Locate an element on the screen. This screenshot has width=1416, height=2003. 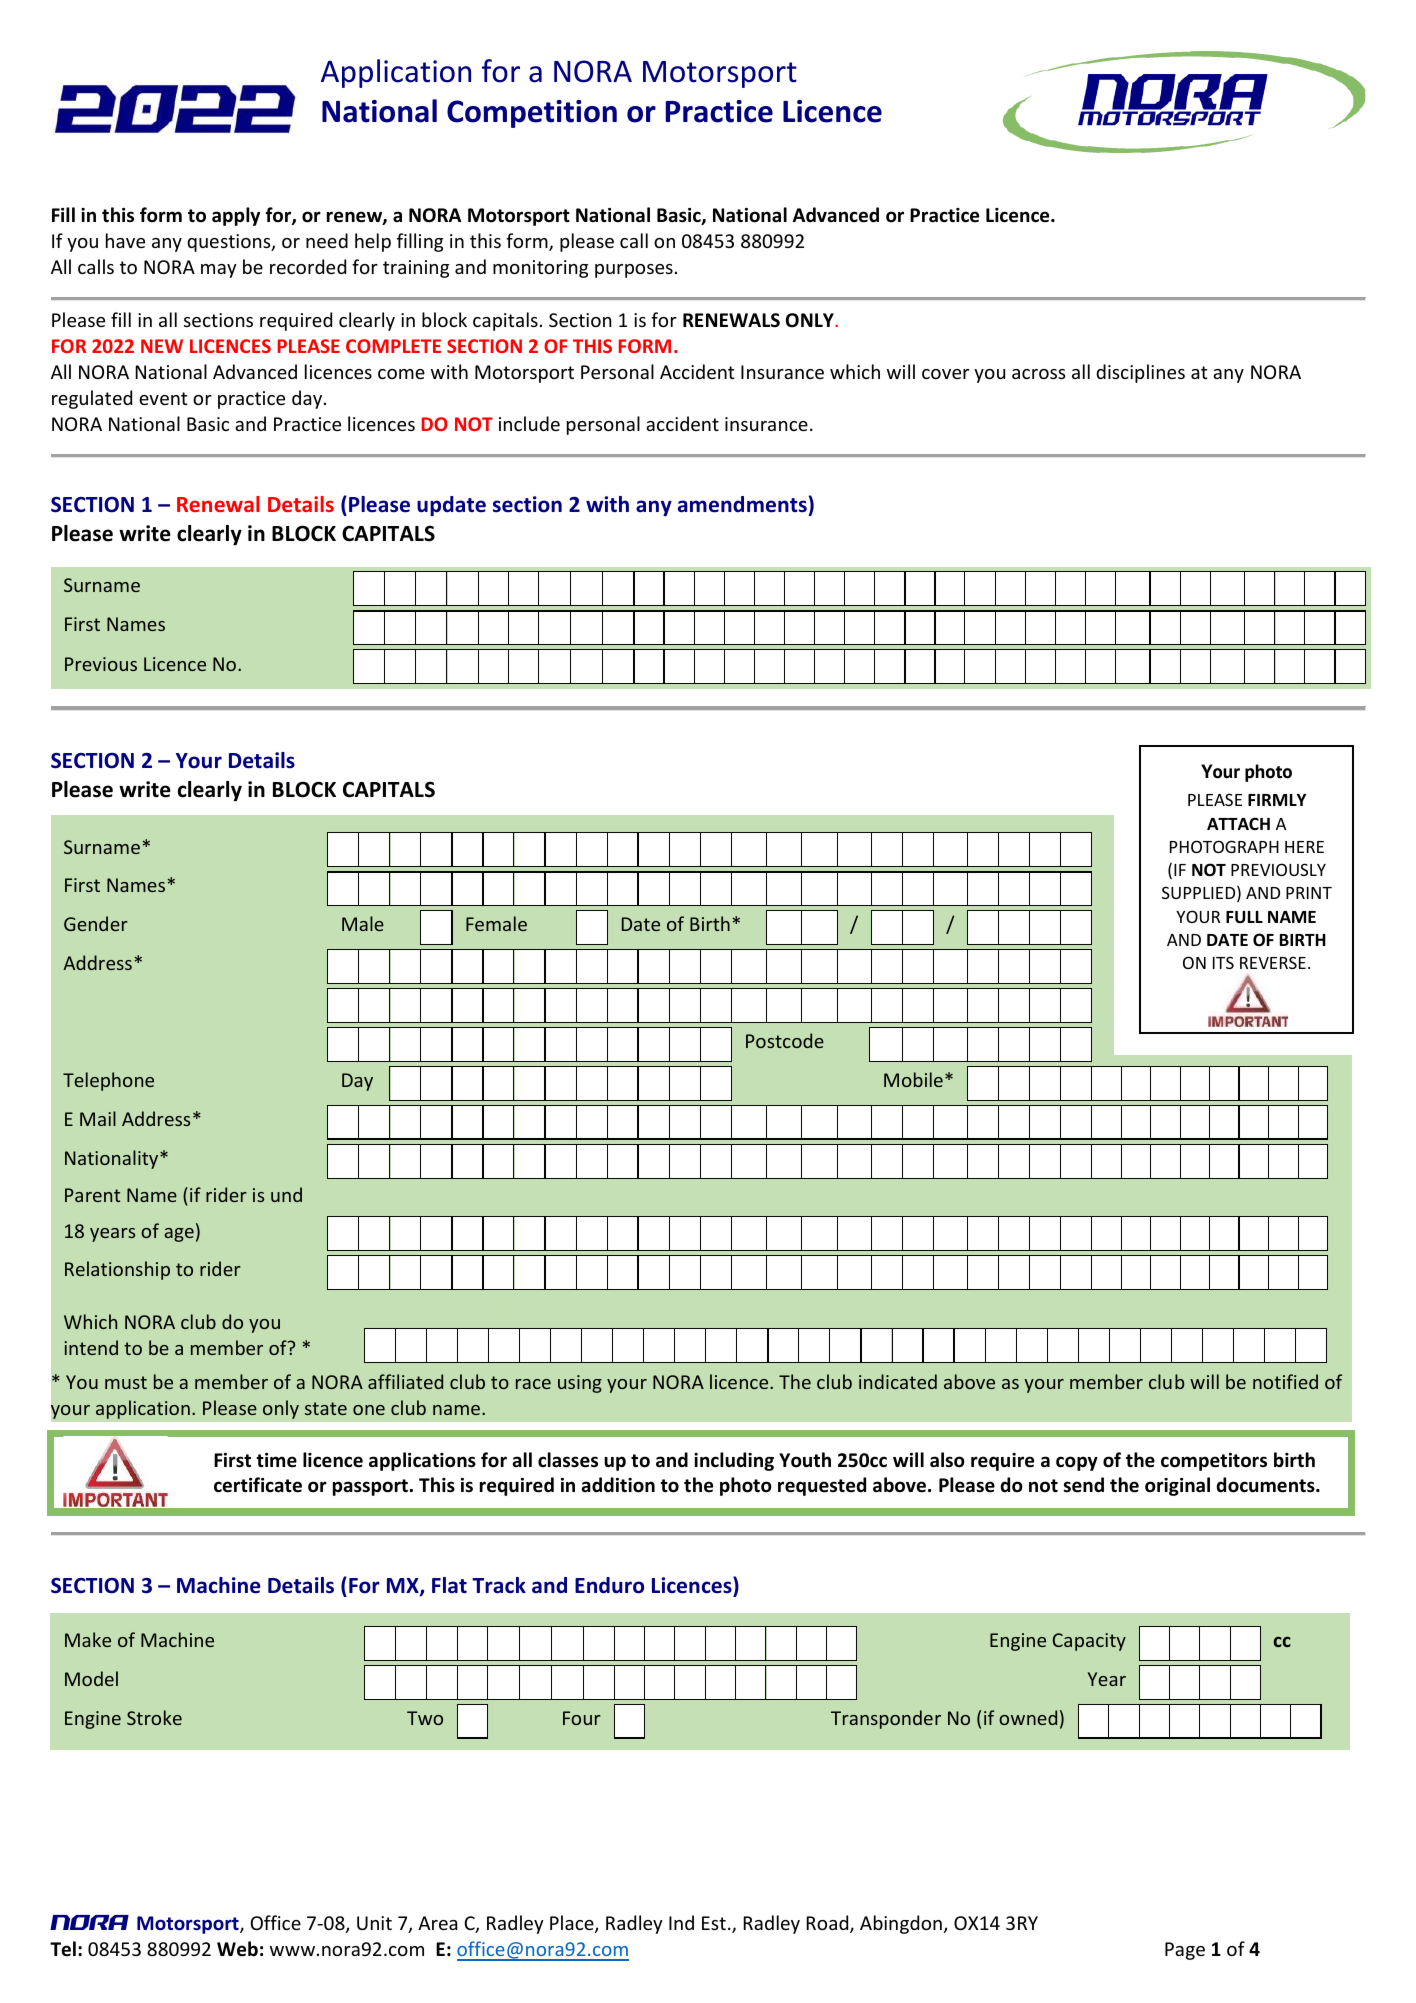
ATTACH is located at coordinates (1238, 823).
